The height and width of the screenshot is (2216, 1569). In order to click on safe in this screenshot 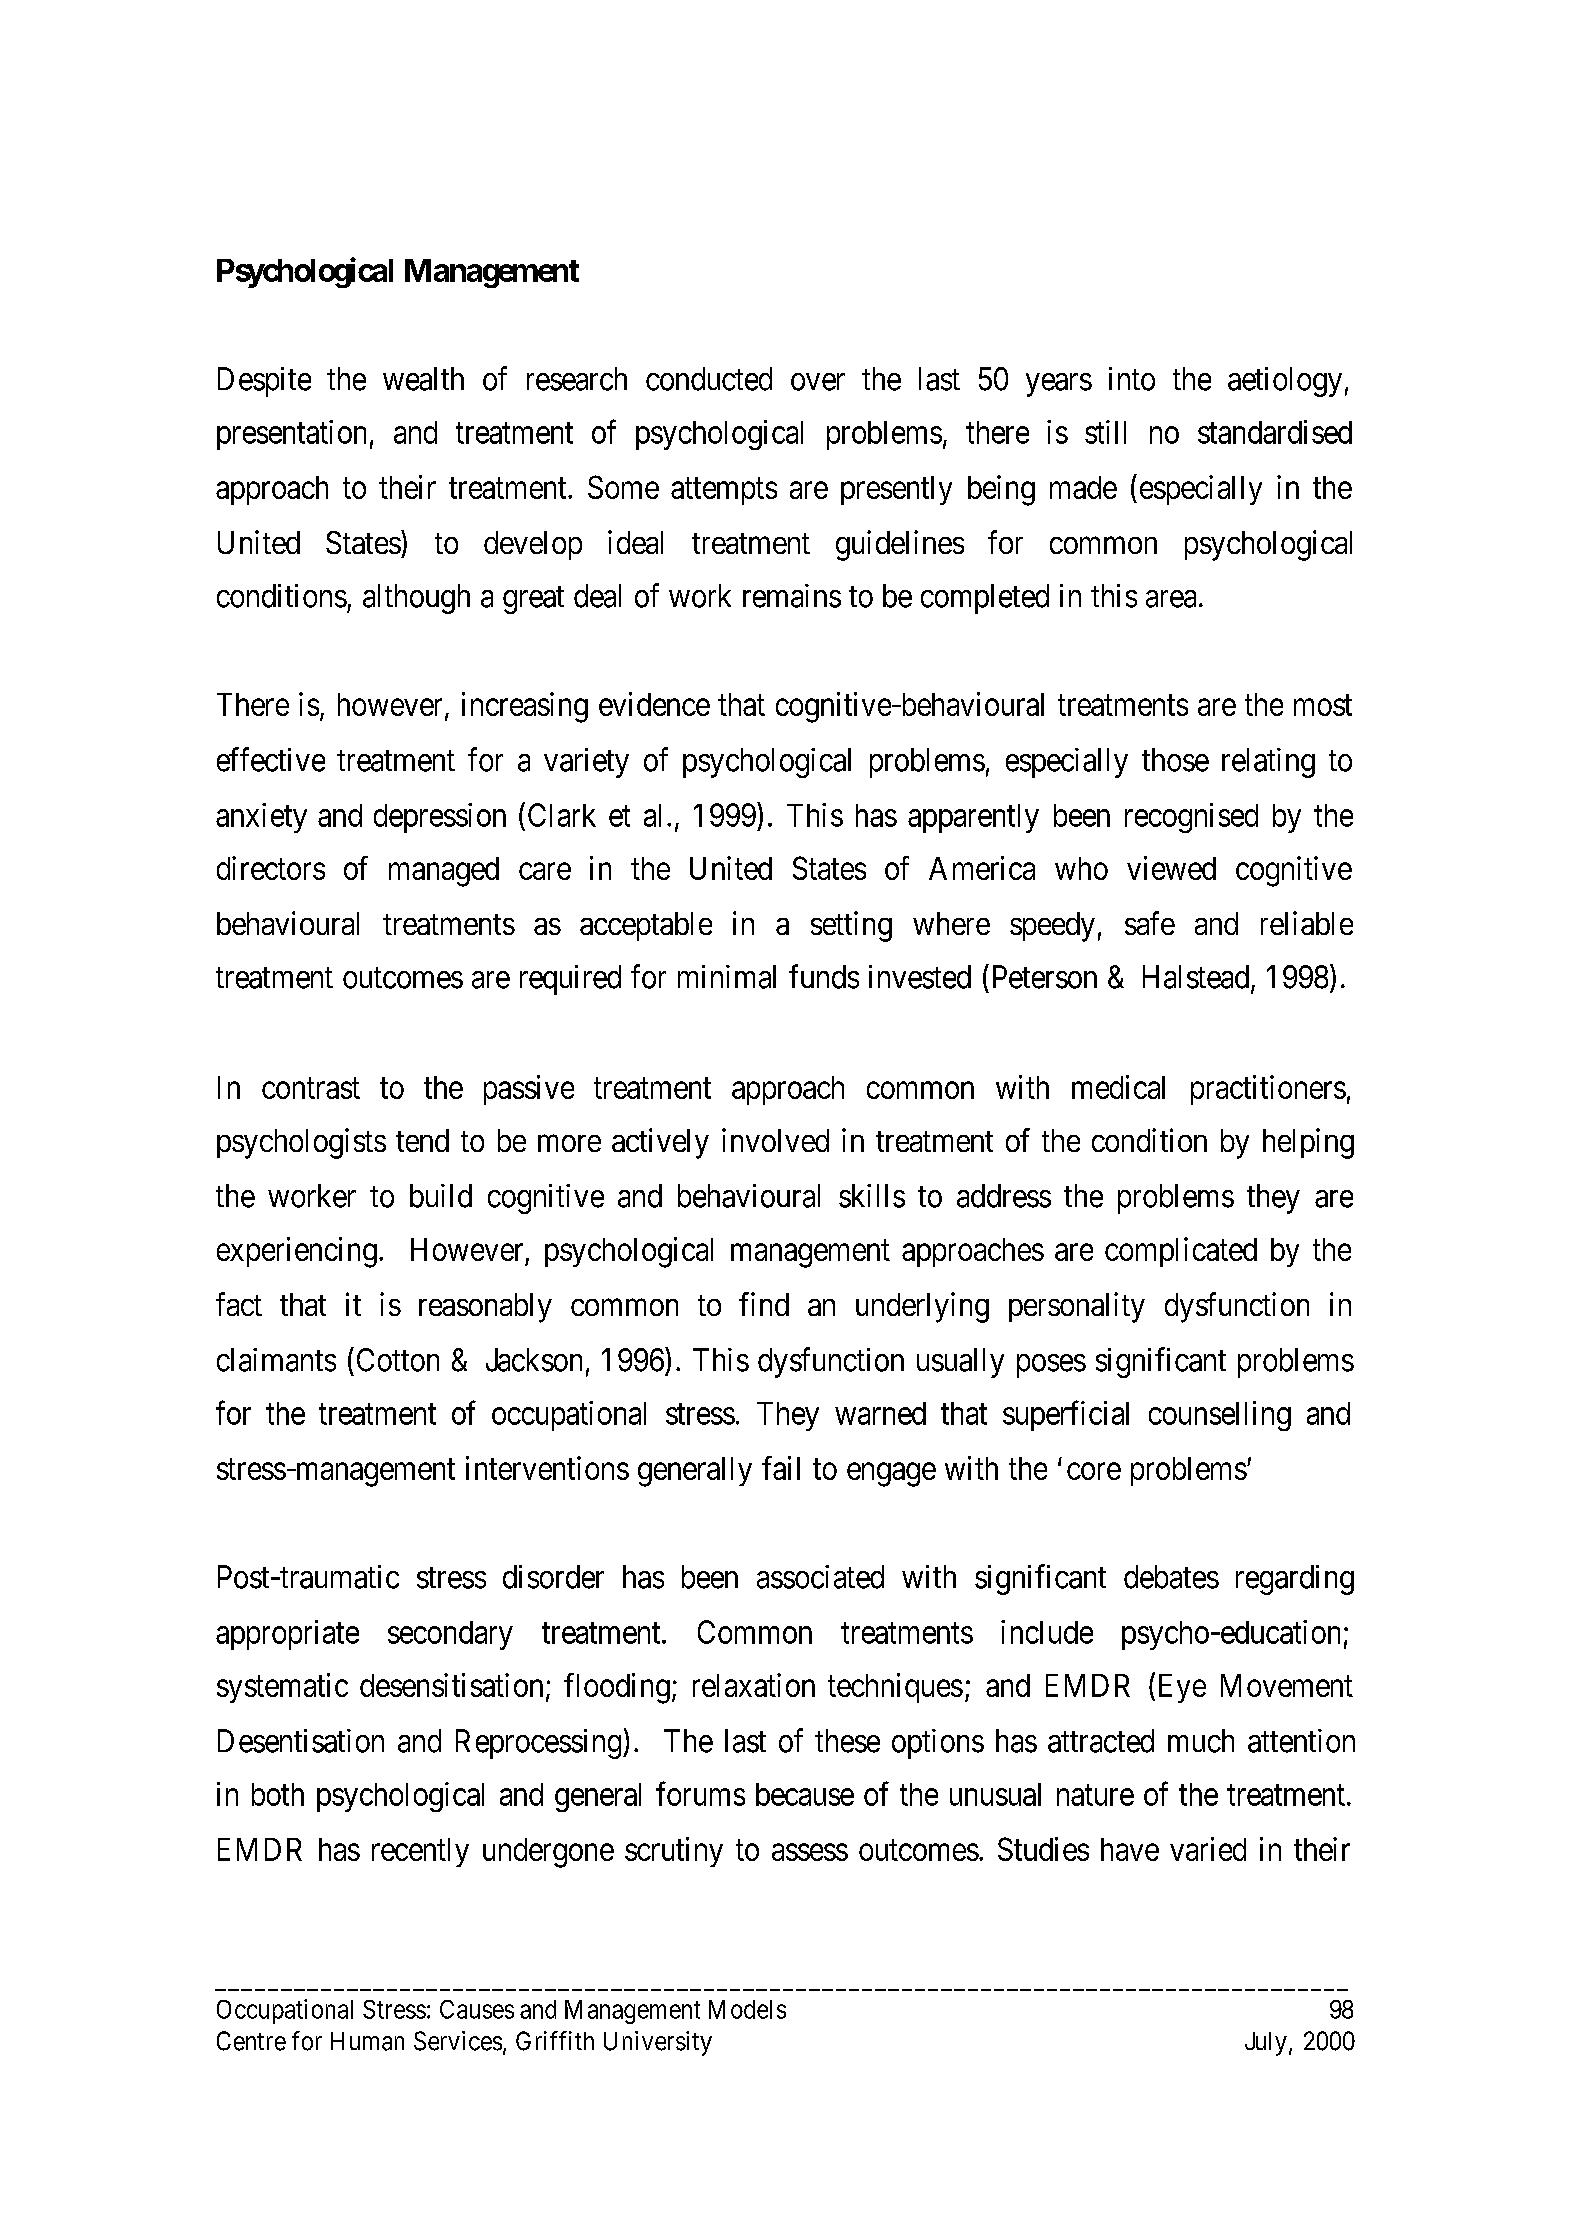, I will do `click(1150, 923)`.
